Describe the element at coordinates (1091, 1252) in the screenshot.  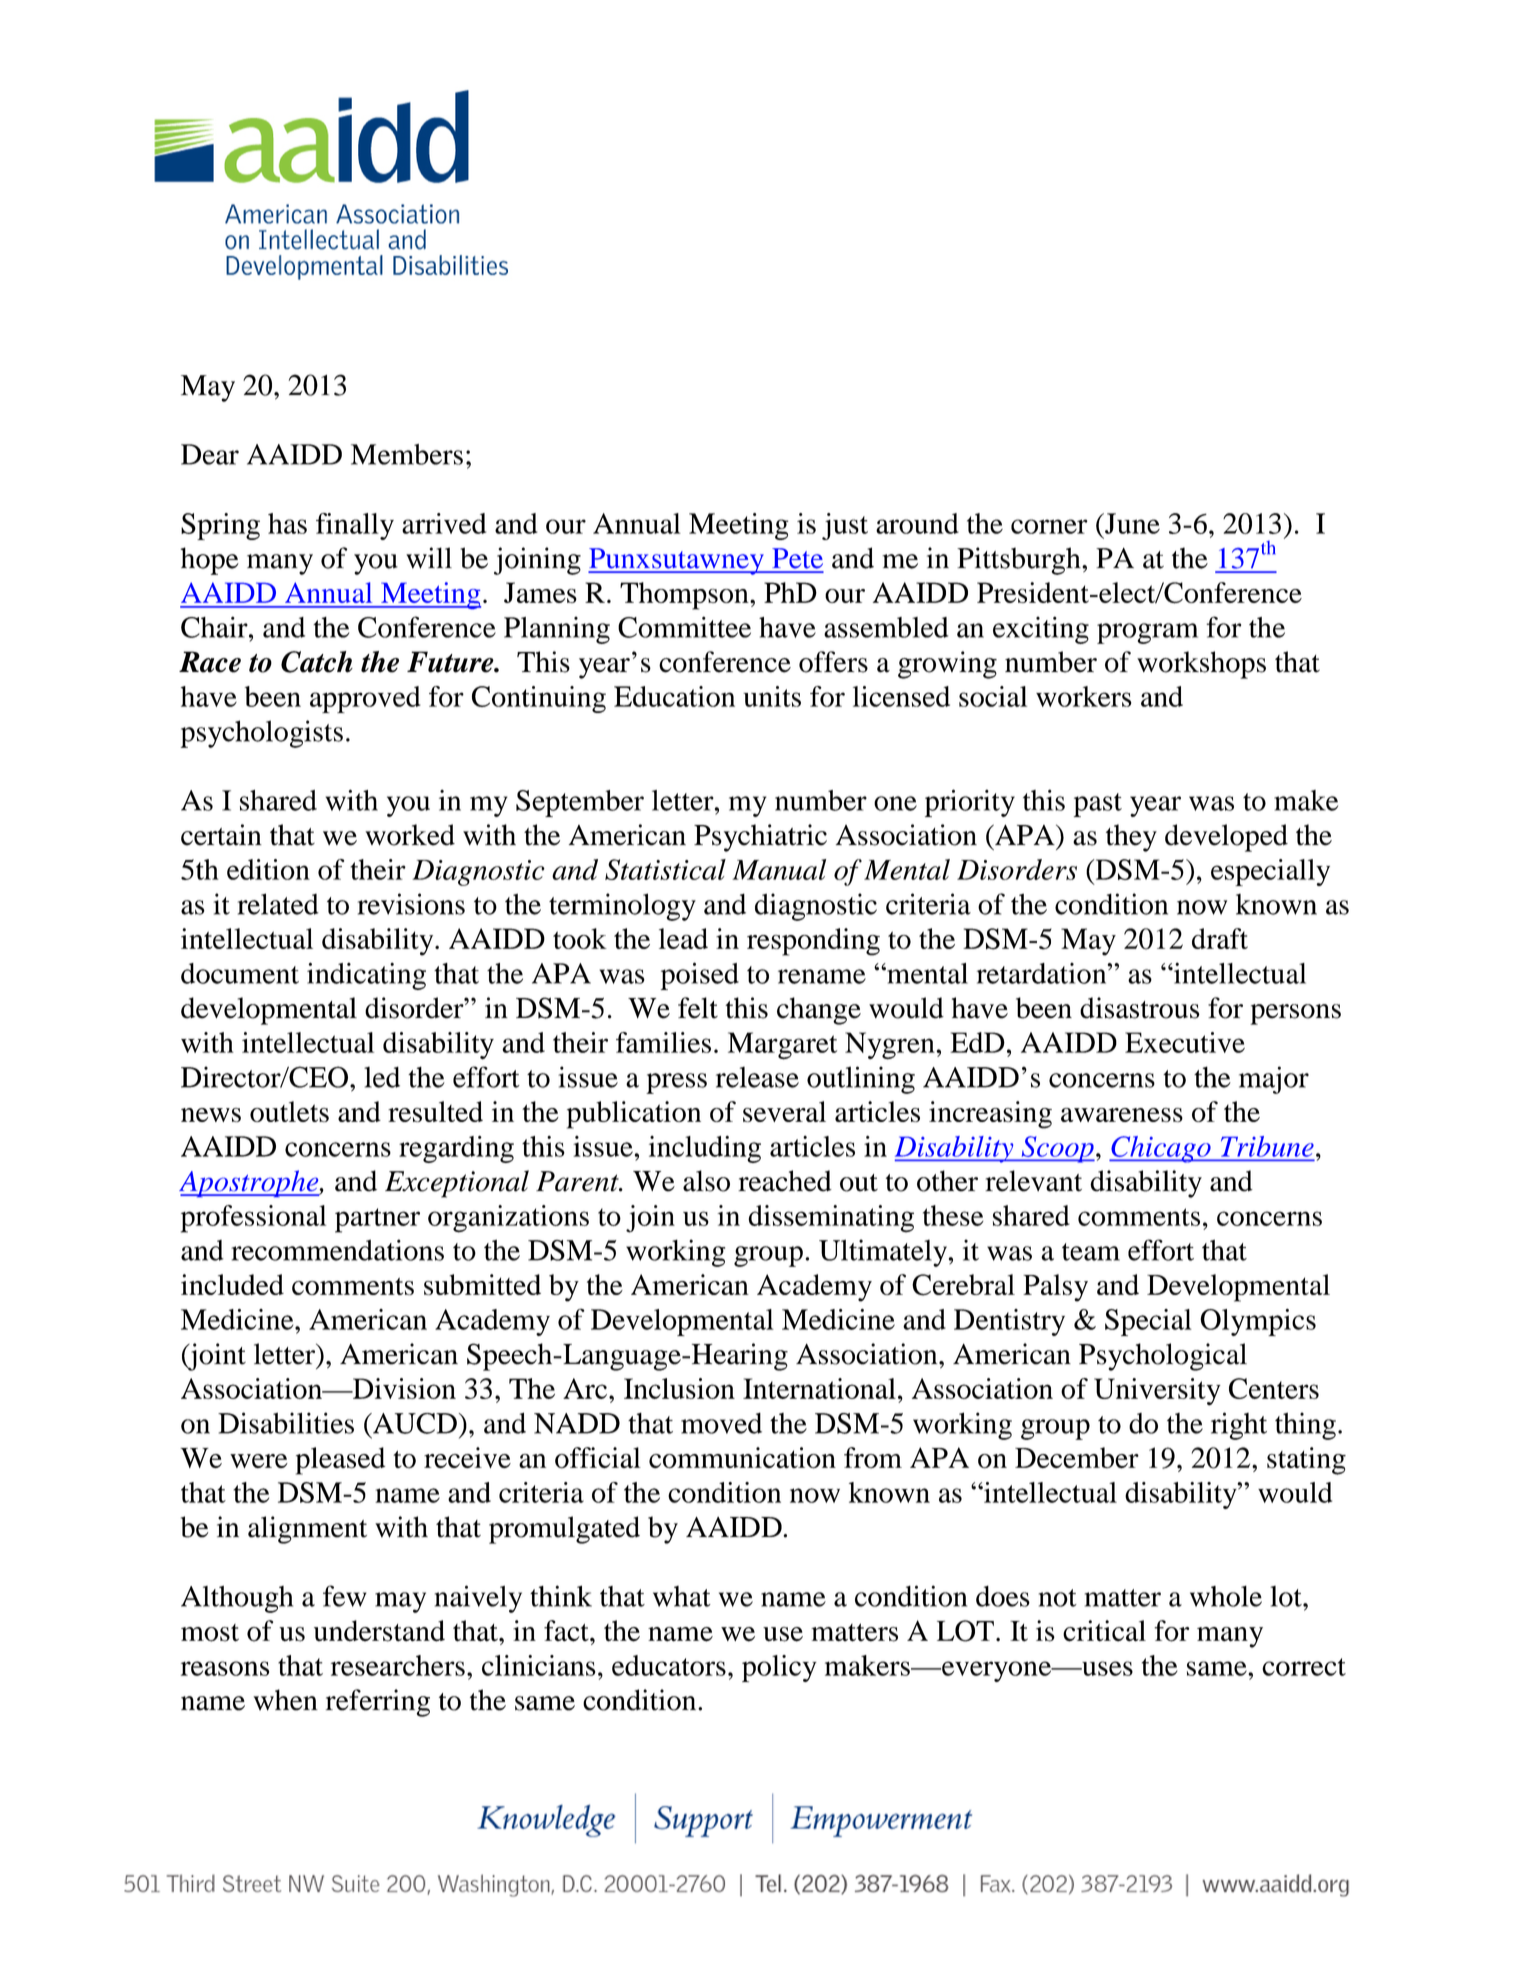
I see `team` at that location.
